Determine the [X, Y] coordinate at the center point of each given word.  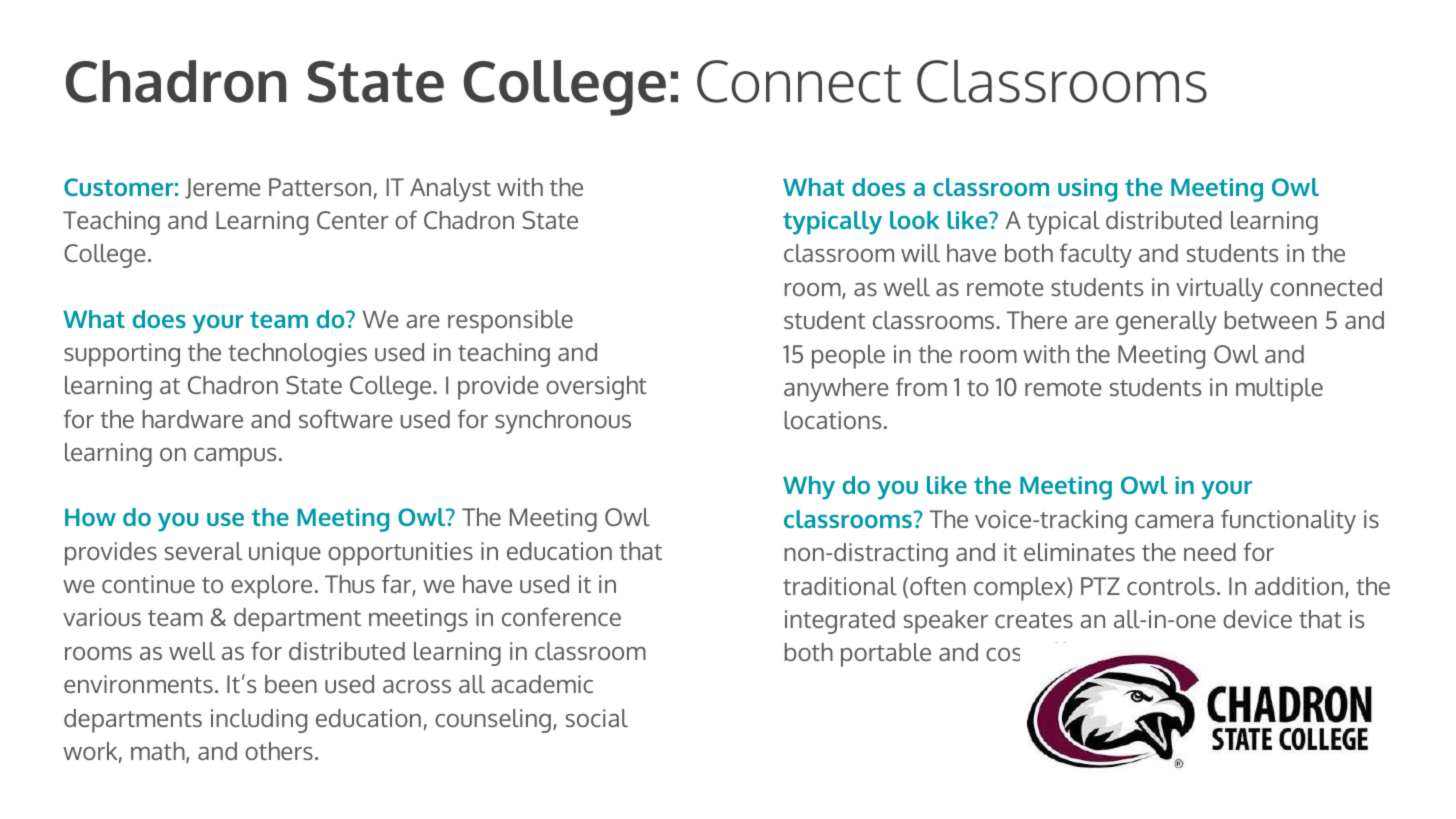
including [259, 721]
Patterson [320, 187]
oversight [596, 388]
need [1210, 552]
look [915, 220]
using [1087, 190]
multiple [1279, 390]
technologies [297, 355]
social [597, 718]
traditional [840, 586]
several [203, 551]
